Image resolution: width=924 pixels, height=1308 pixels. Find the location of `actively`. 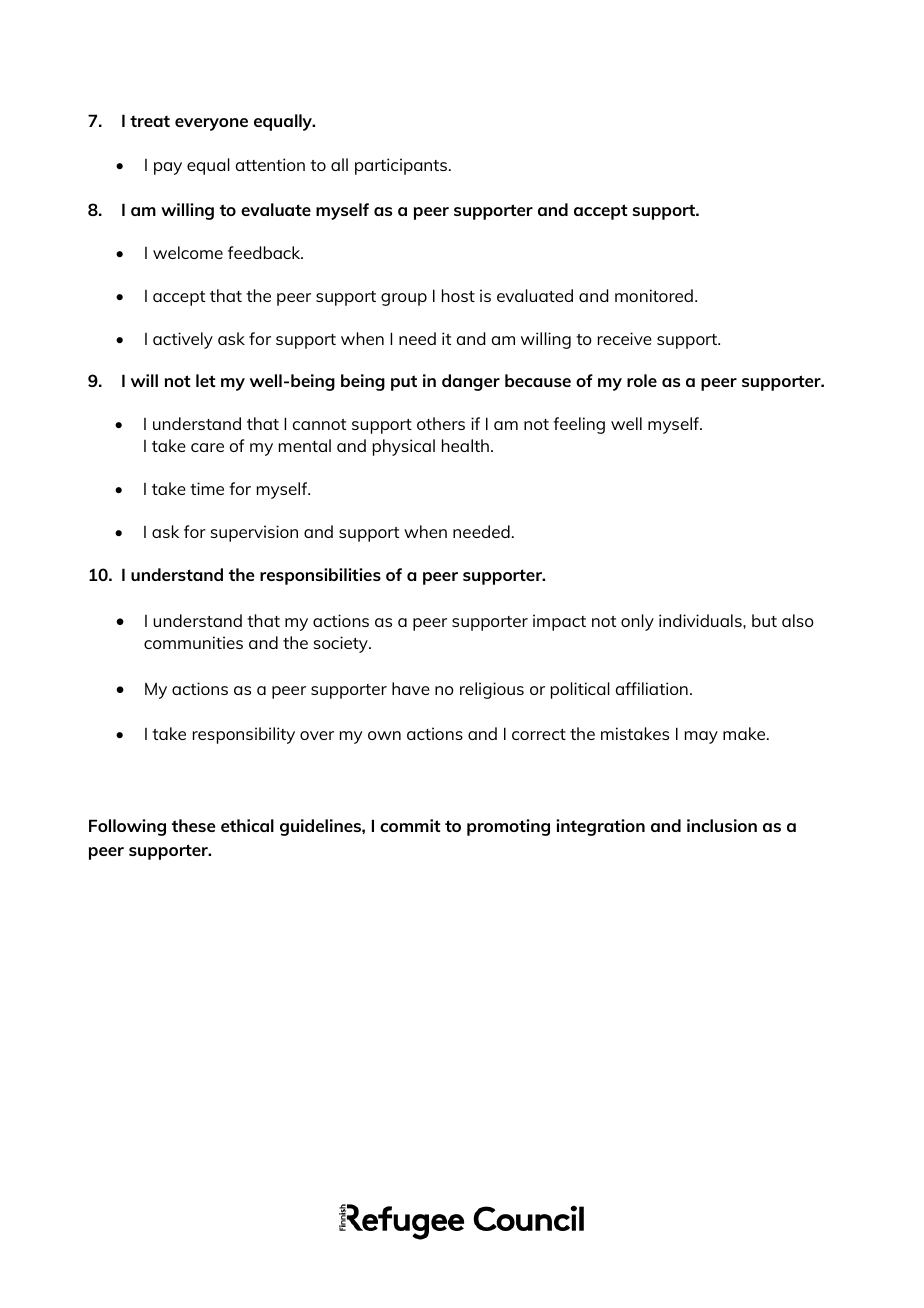

actively is located at coordinates (183, 340).
